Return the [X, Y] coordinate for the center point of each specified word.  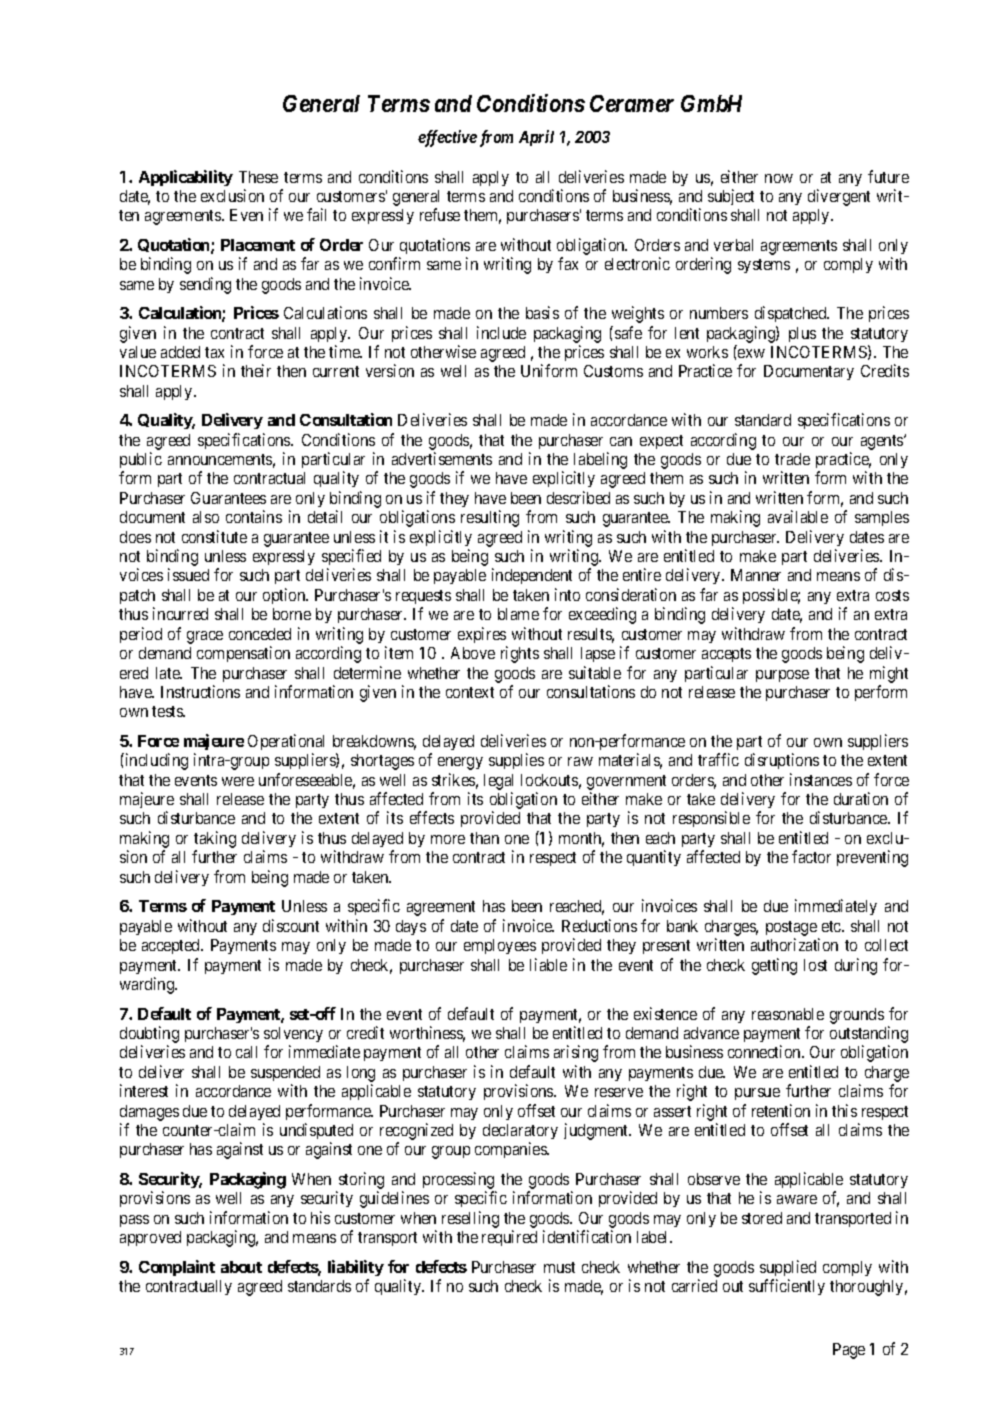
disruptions [782, 761]
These [258, 177]
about [241, 1267]
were [238, 781]
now [779, 178]
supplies [516, 761]
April [536, 138]
